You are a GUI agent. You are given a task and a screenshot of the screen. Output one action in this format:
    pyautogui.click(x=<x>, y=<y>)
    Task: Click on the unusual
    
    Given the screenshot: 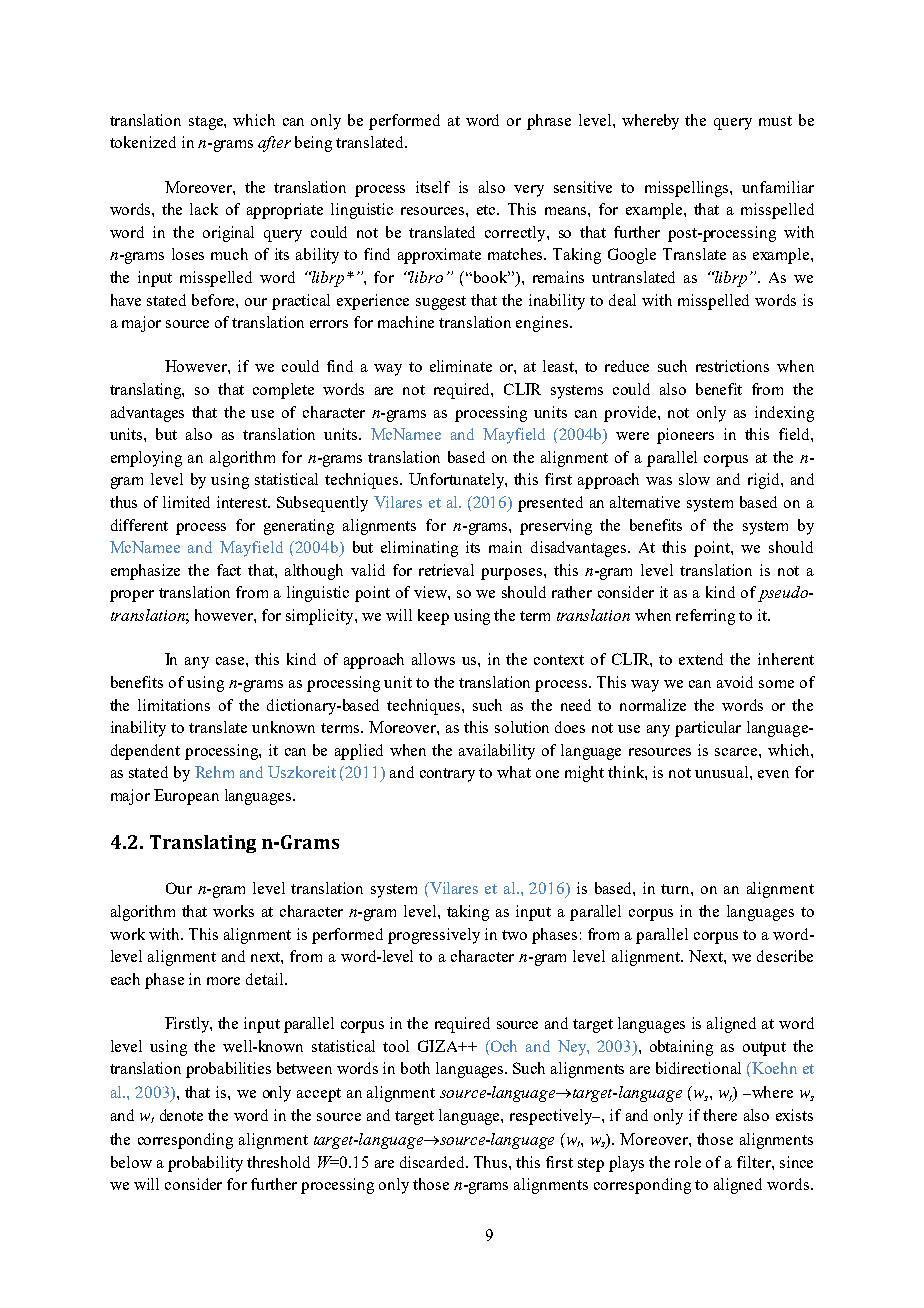 What is the action you would take?
    pyautogui.click(x=723, y=772)
